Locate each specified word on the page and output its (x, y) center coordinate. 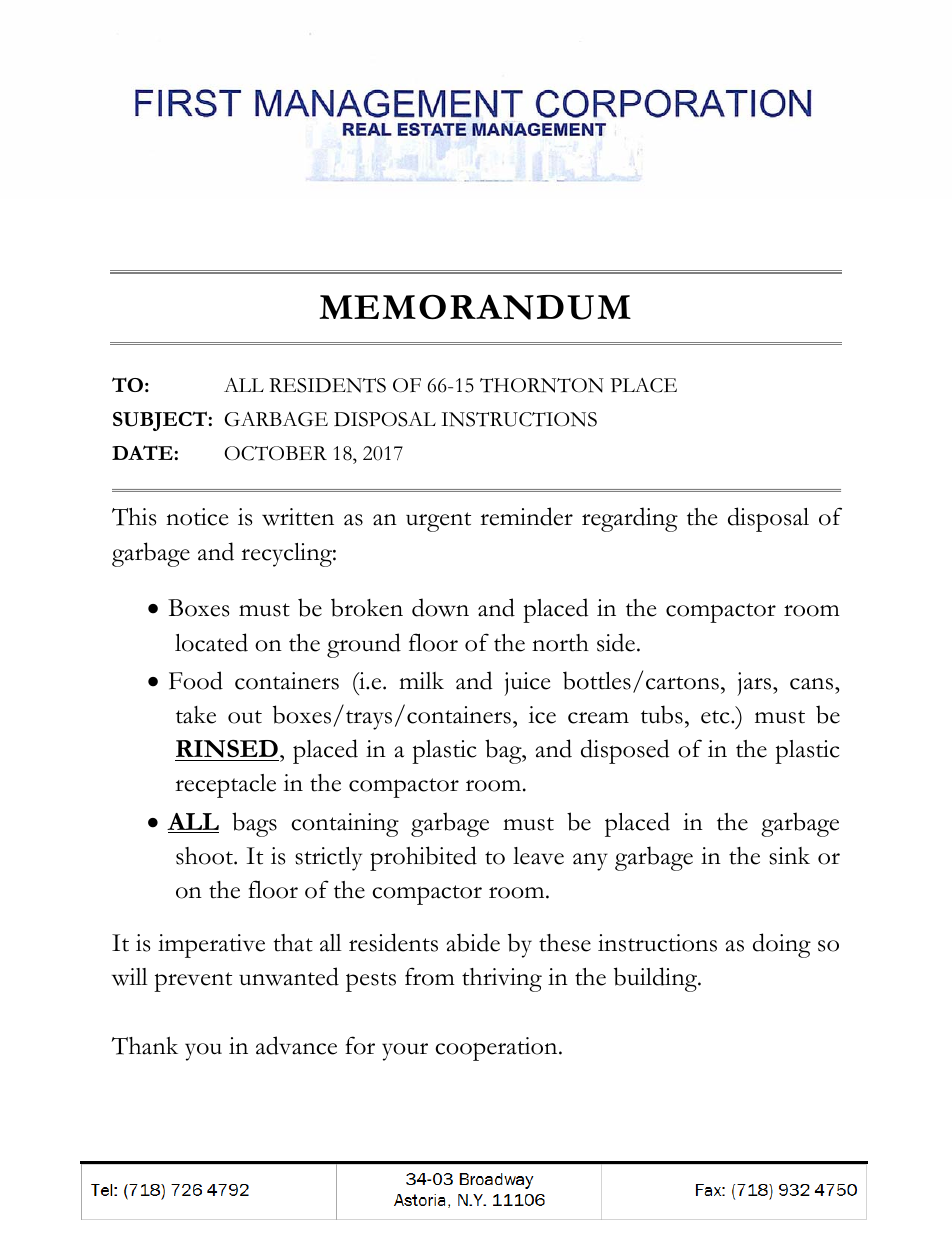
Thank (144, 1046)
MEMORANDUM (475, 307)
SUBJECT (160, 421)
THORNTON (542, 385)
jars (755, 684)
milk (421, 680)
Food (196, 680)
